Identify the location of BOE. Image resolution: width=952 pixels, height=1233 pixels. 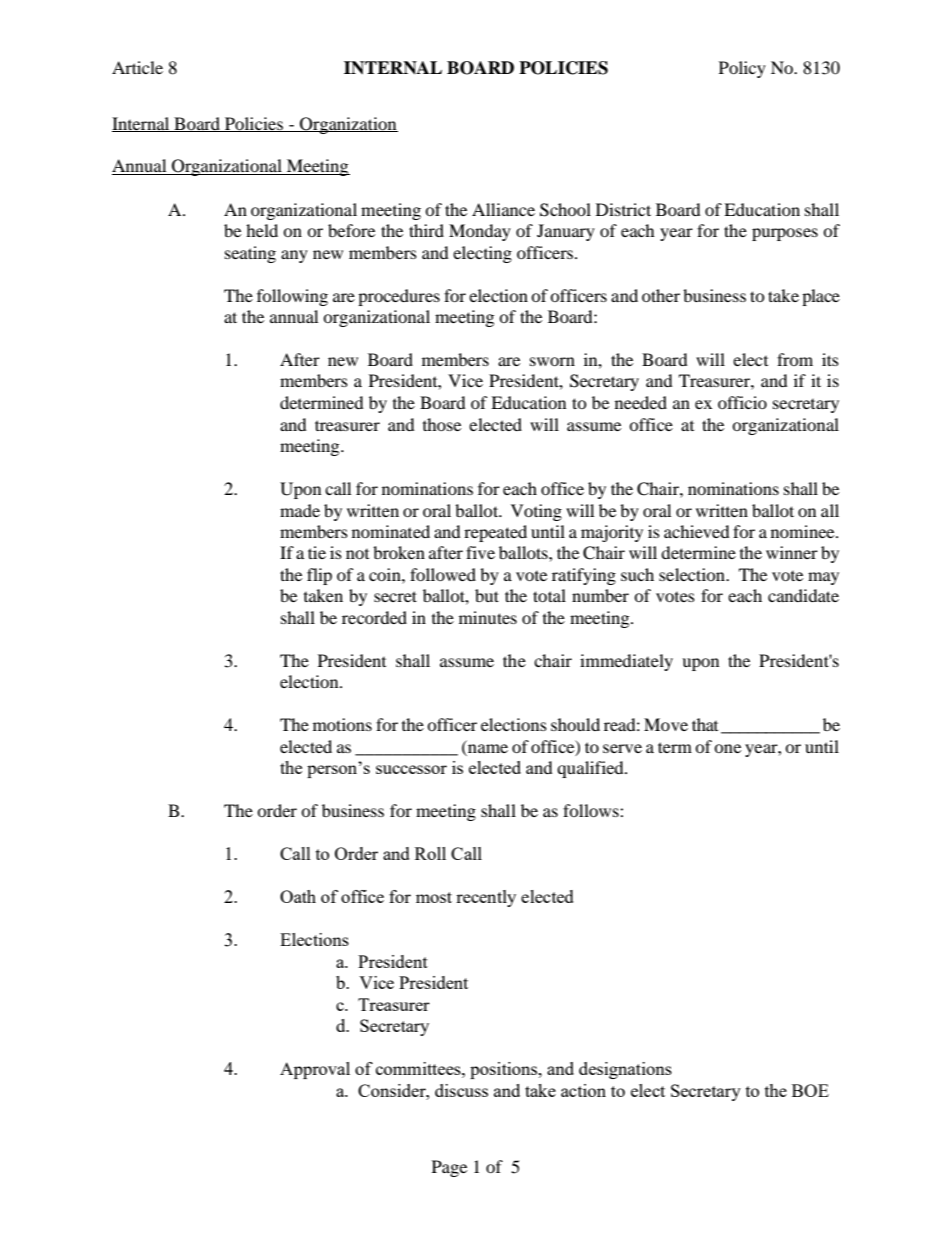
(810, 1090).
